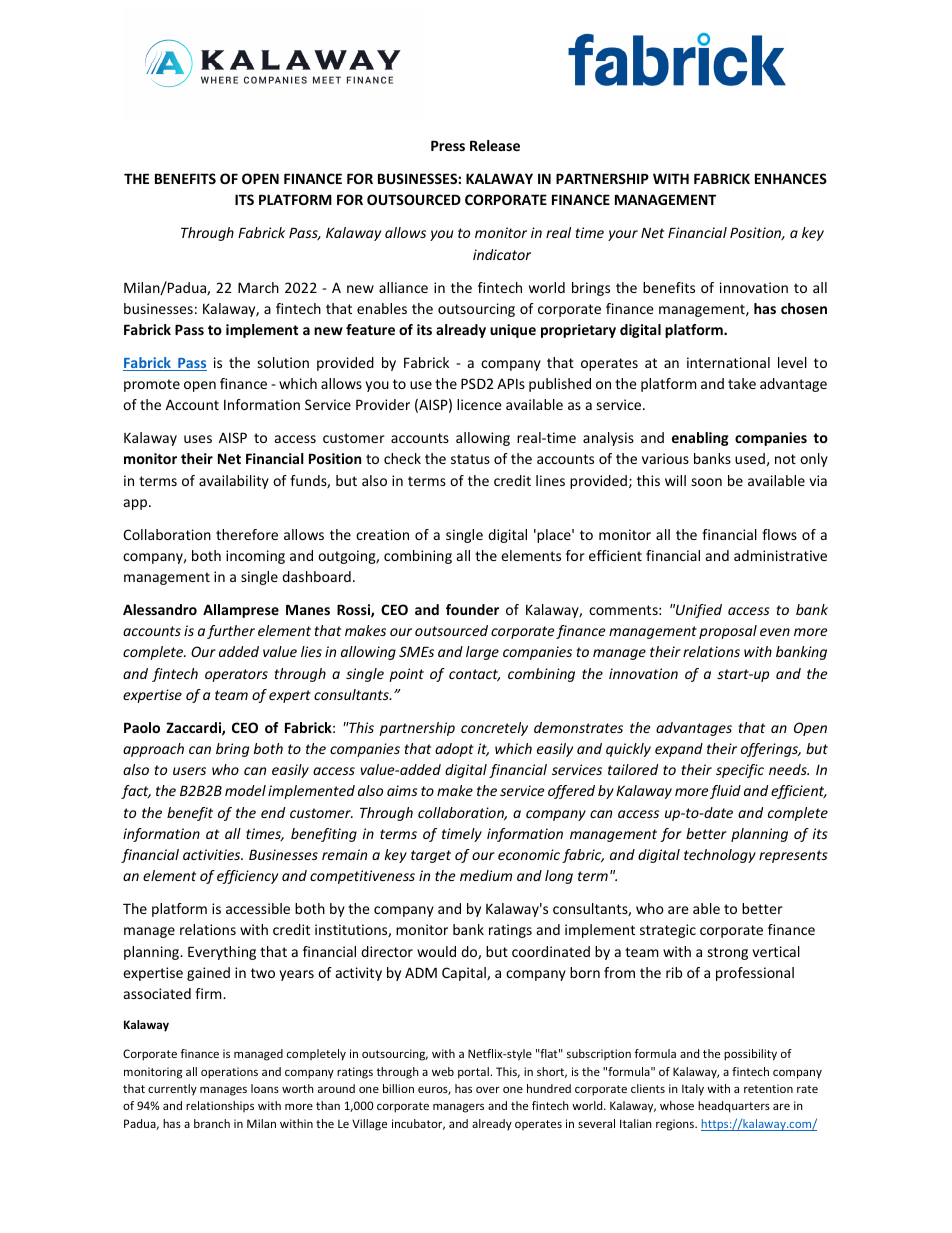 This screenshot has width=952, height=1233. What do you see at coordinates (725, 792) in the screenshot?
I see `fluid` at bounding box center [725, 792].
